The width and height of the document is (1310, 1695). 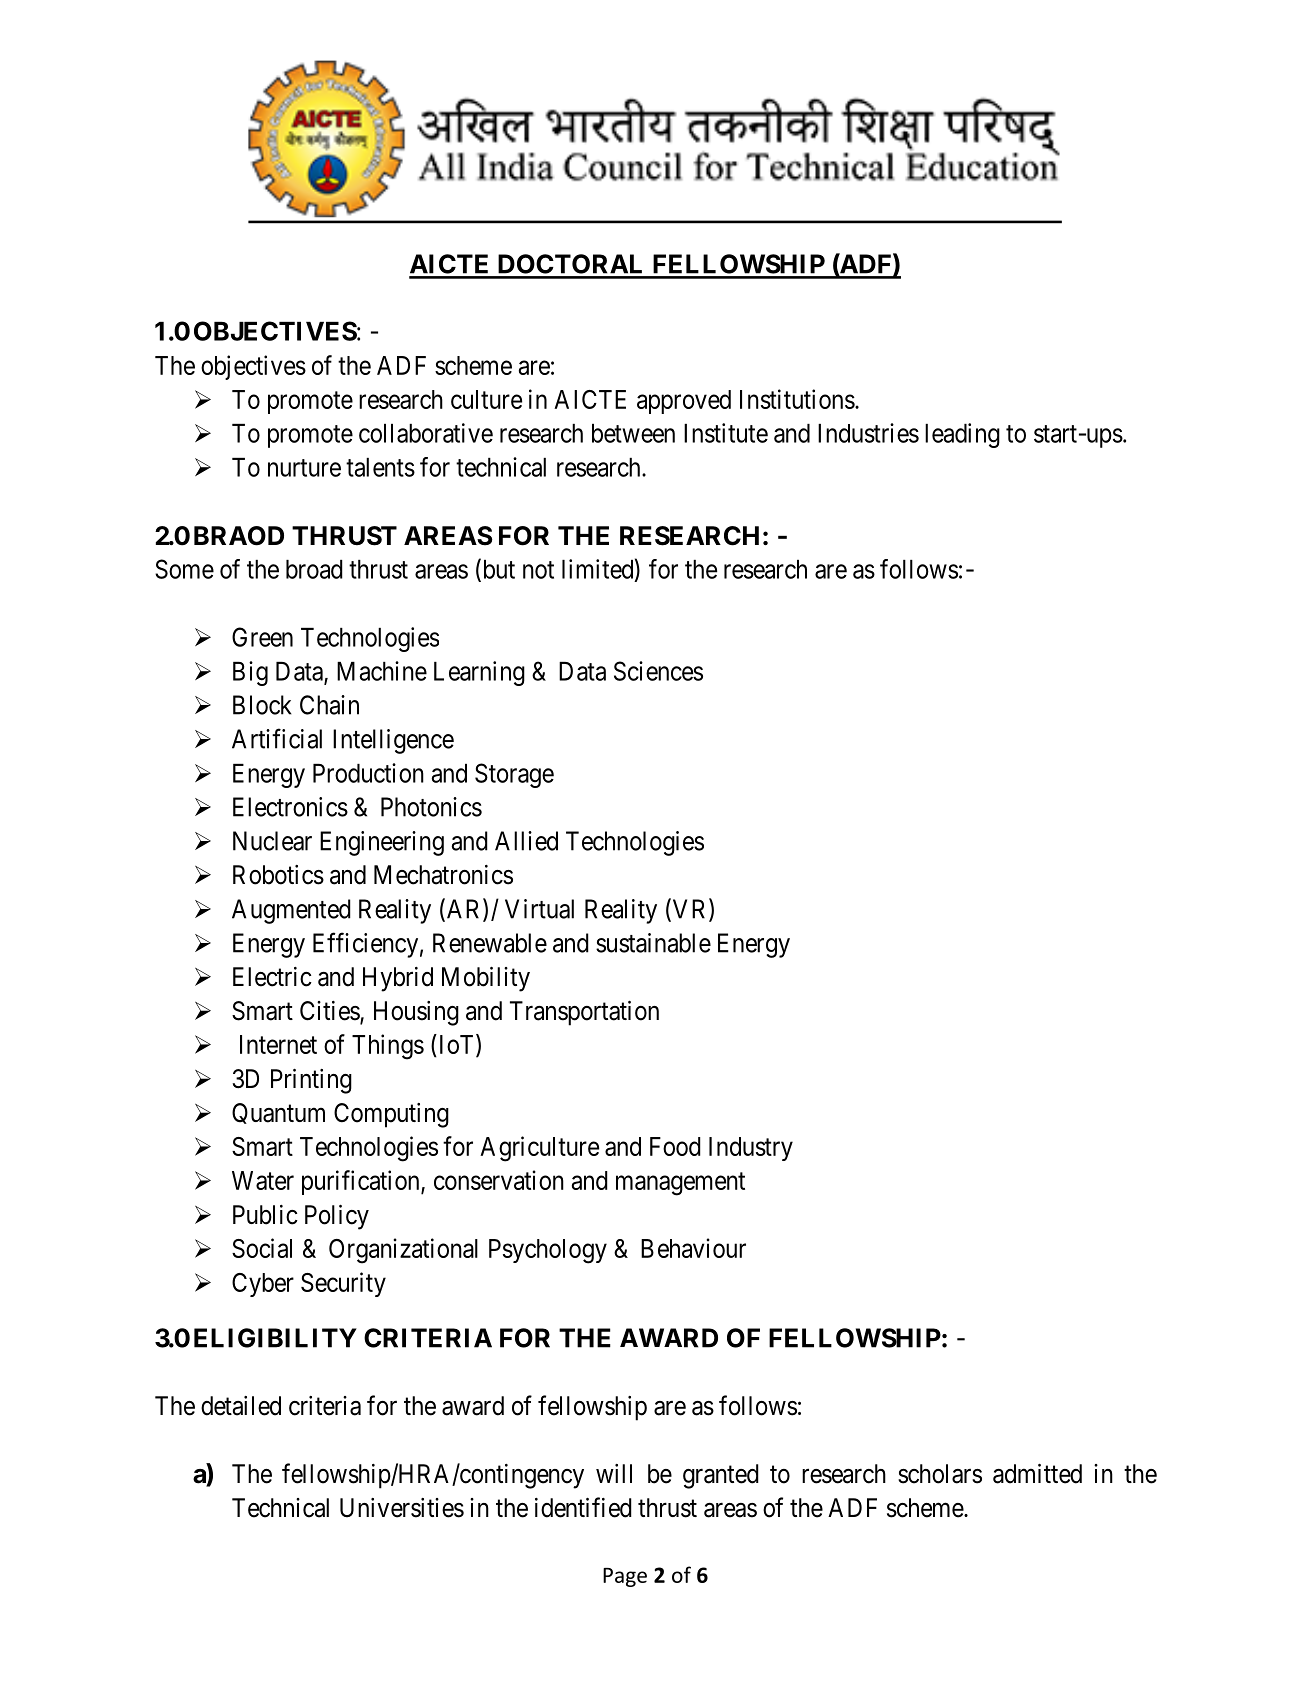 What do you see at coordinates (625, 1577) in the document?
I see `Page` at bounding box center [625, 1577].
